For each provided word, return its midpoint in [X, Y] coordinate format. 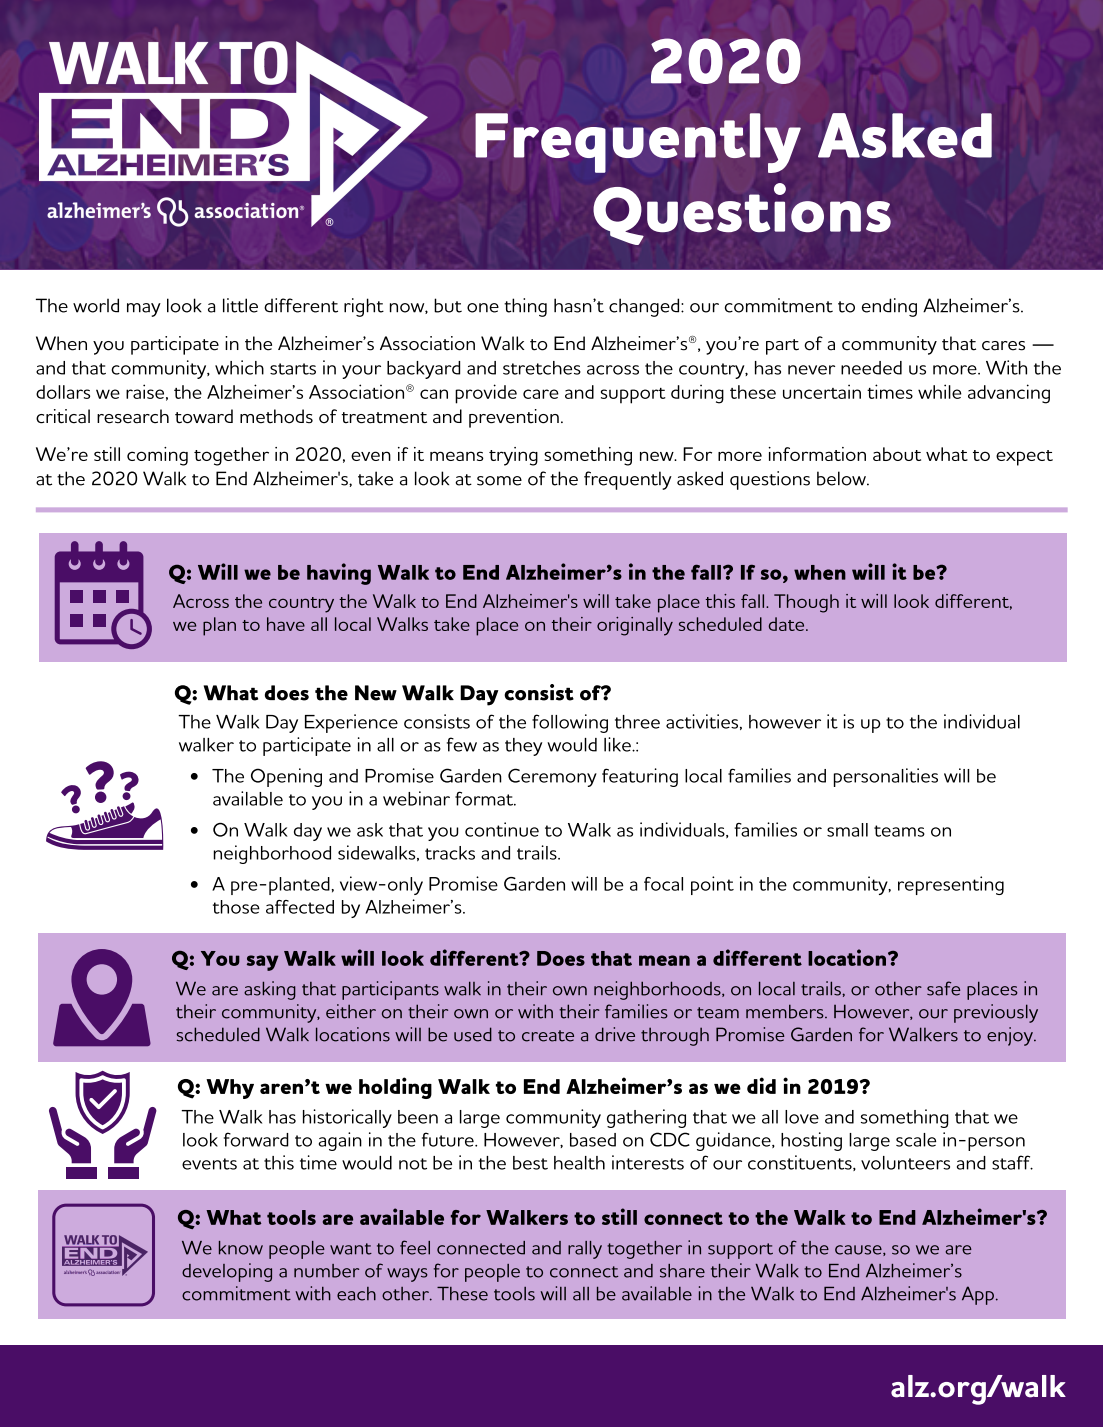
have [286, 624]
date [788, 624]
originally [635, 626]
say [263, 963]
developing [227, 1272]
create [548, 1036]
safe [943, 988]
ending [889, 307]
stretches [542, 368]
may [144, 310]
